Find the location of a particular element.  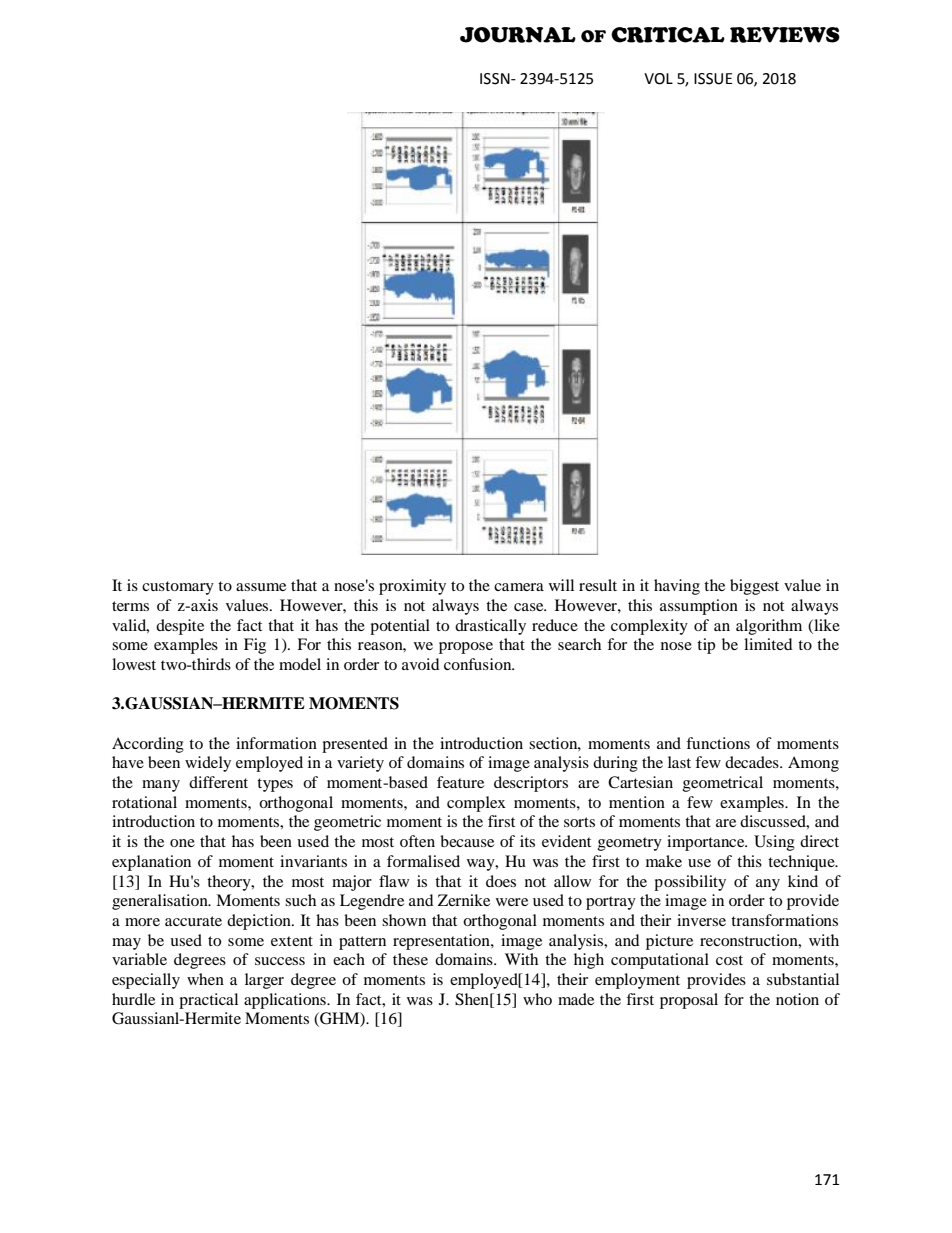

cost is located at coordinates (729, 960).
